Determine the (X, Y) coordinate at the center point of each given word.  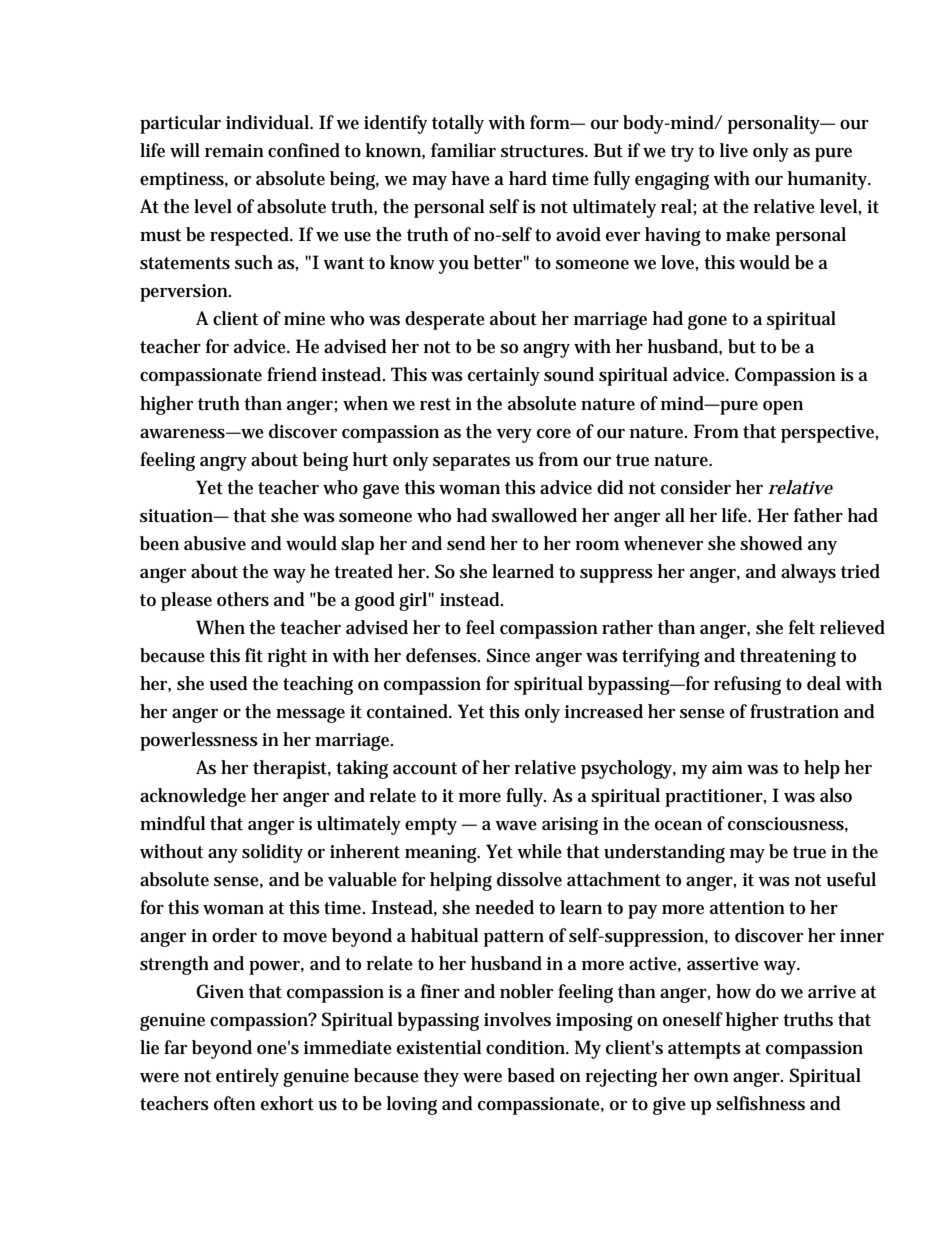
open (783, 408)
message (310, 715)
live (734, 150)
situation (178, 516)
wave (516, 826)
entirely (247, 1077)
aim (727, 767)
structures (544, 151)
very (514, 436)
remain (234, 150)
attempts (704, 1050)
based (531, 1075)
